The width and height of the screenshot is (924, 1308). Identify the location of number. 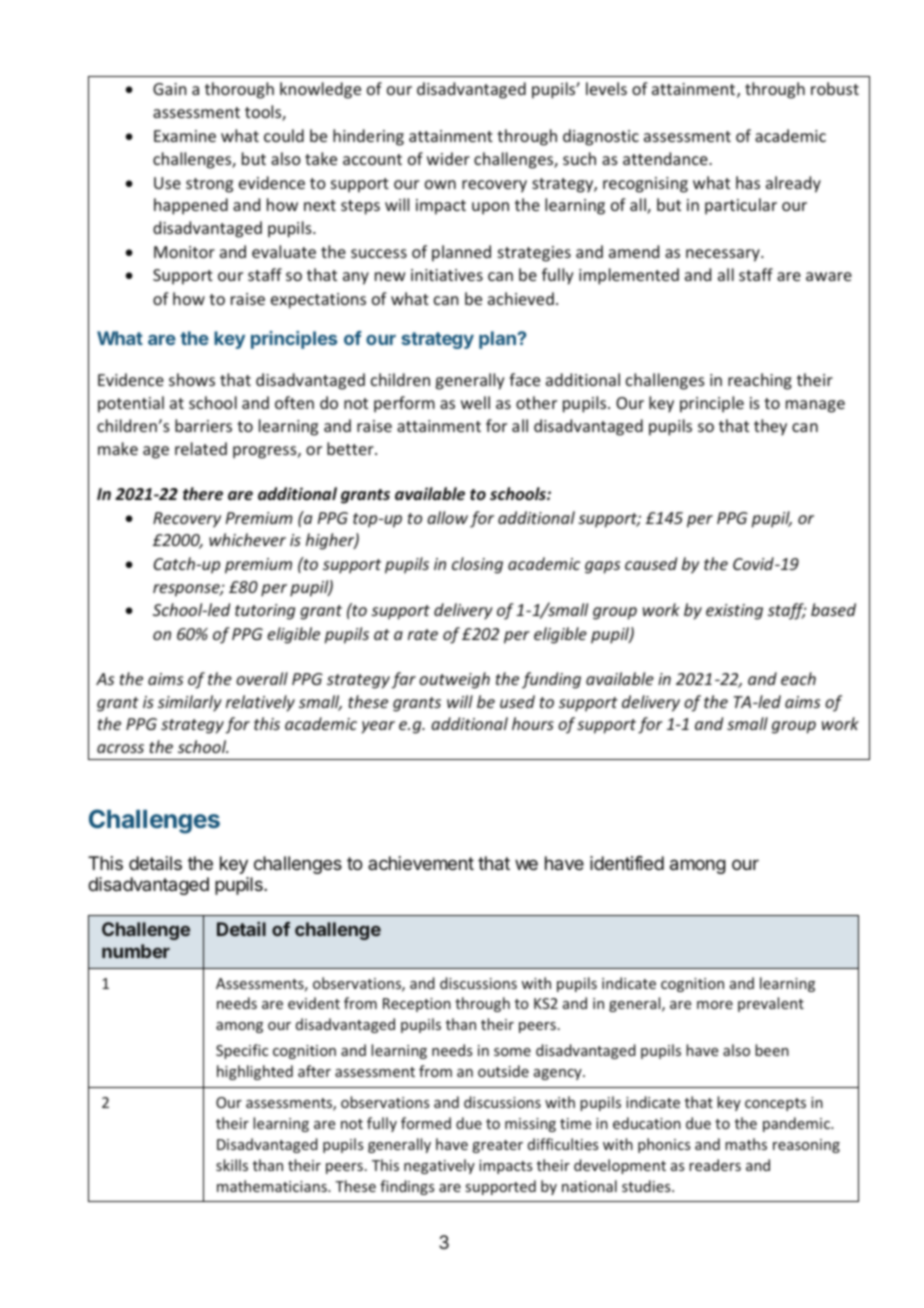
(136, 951).
